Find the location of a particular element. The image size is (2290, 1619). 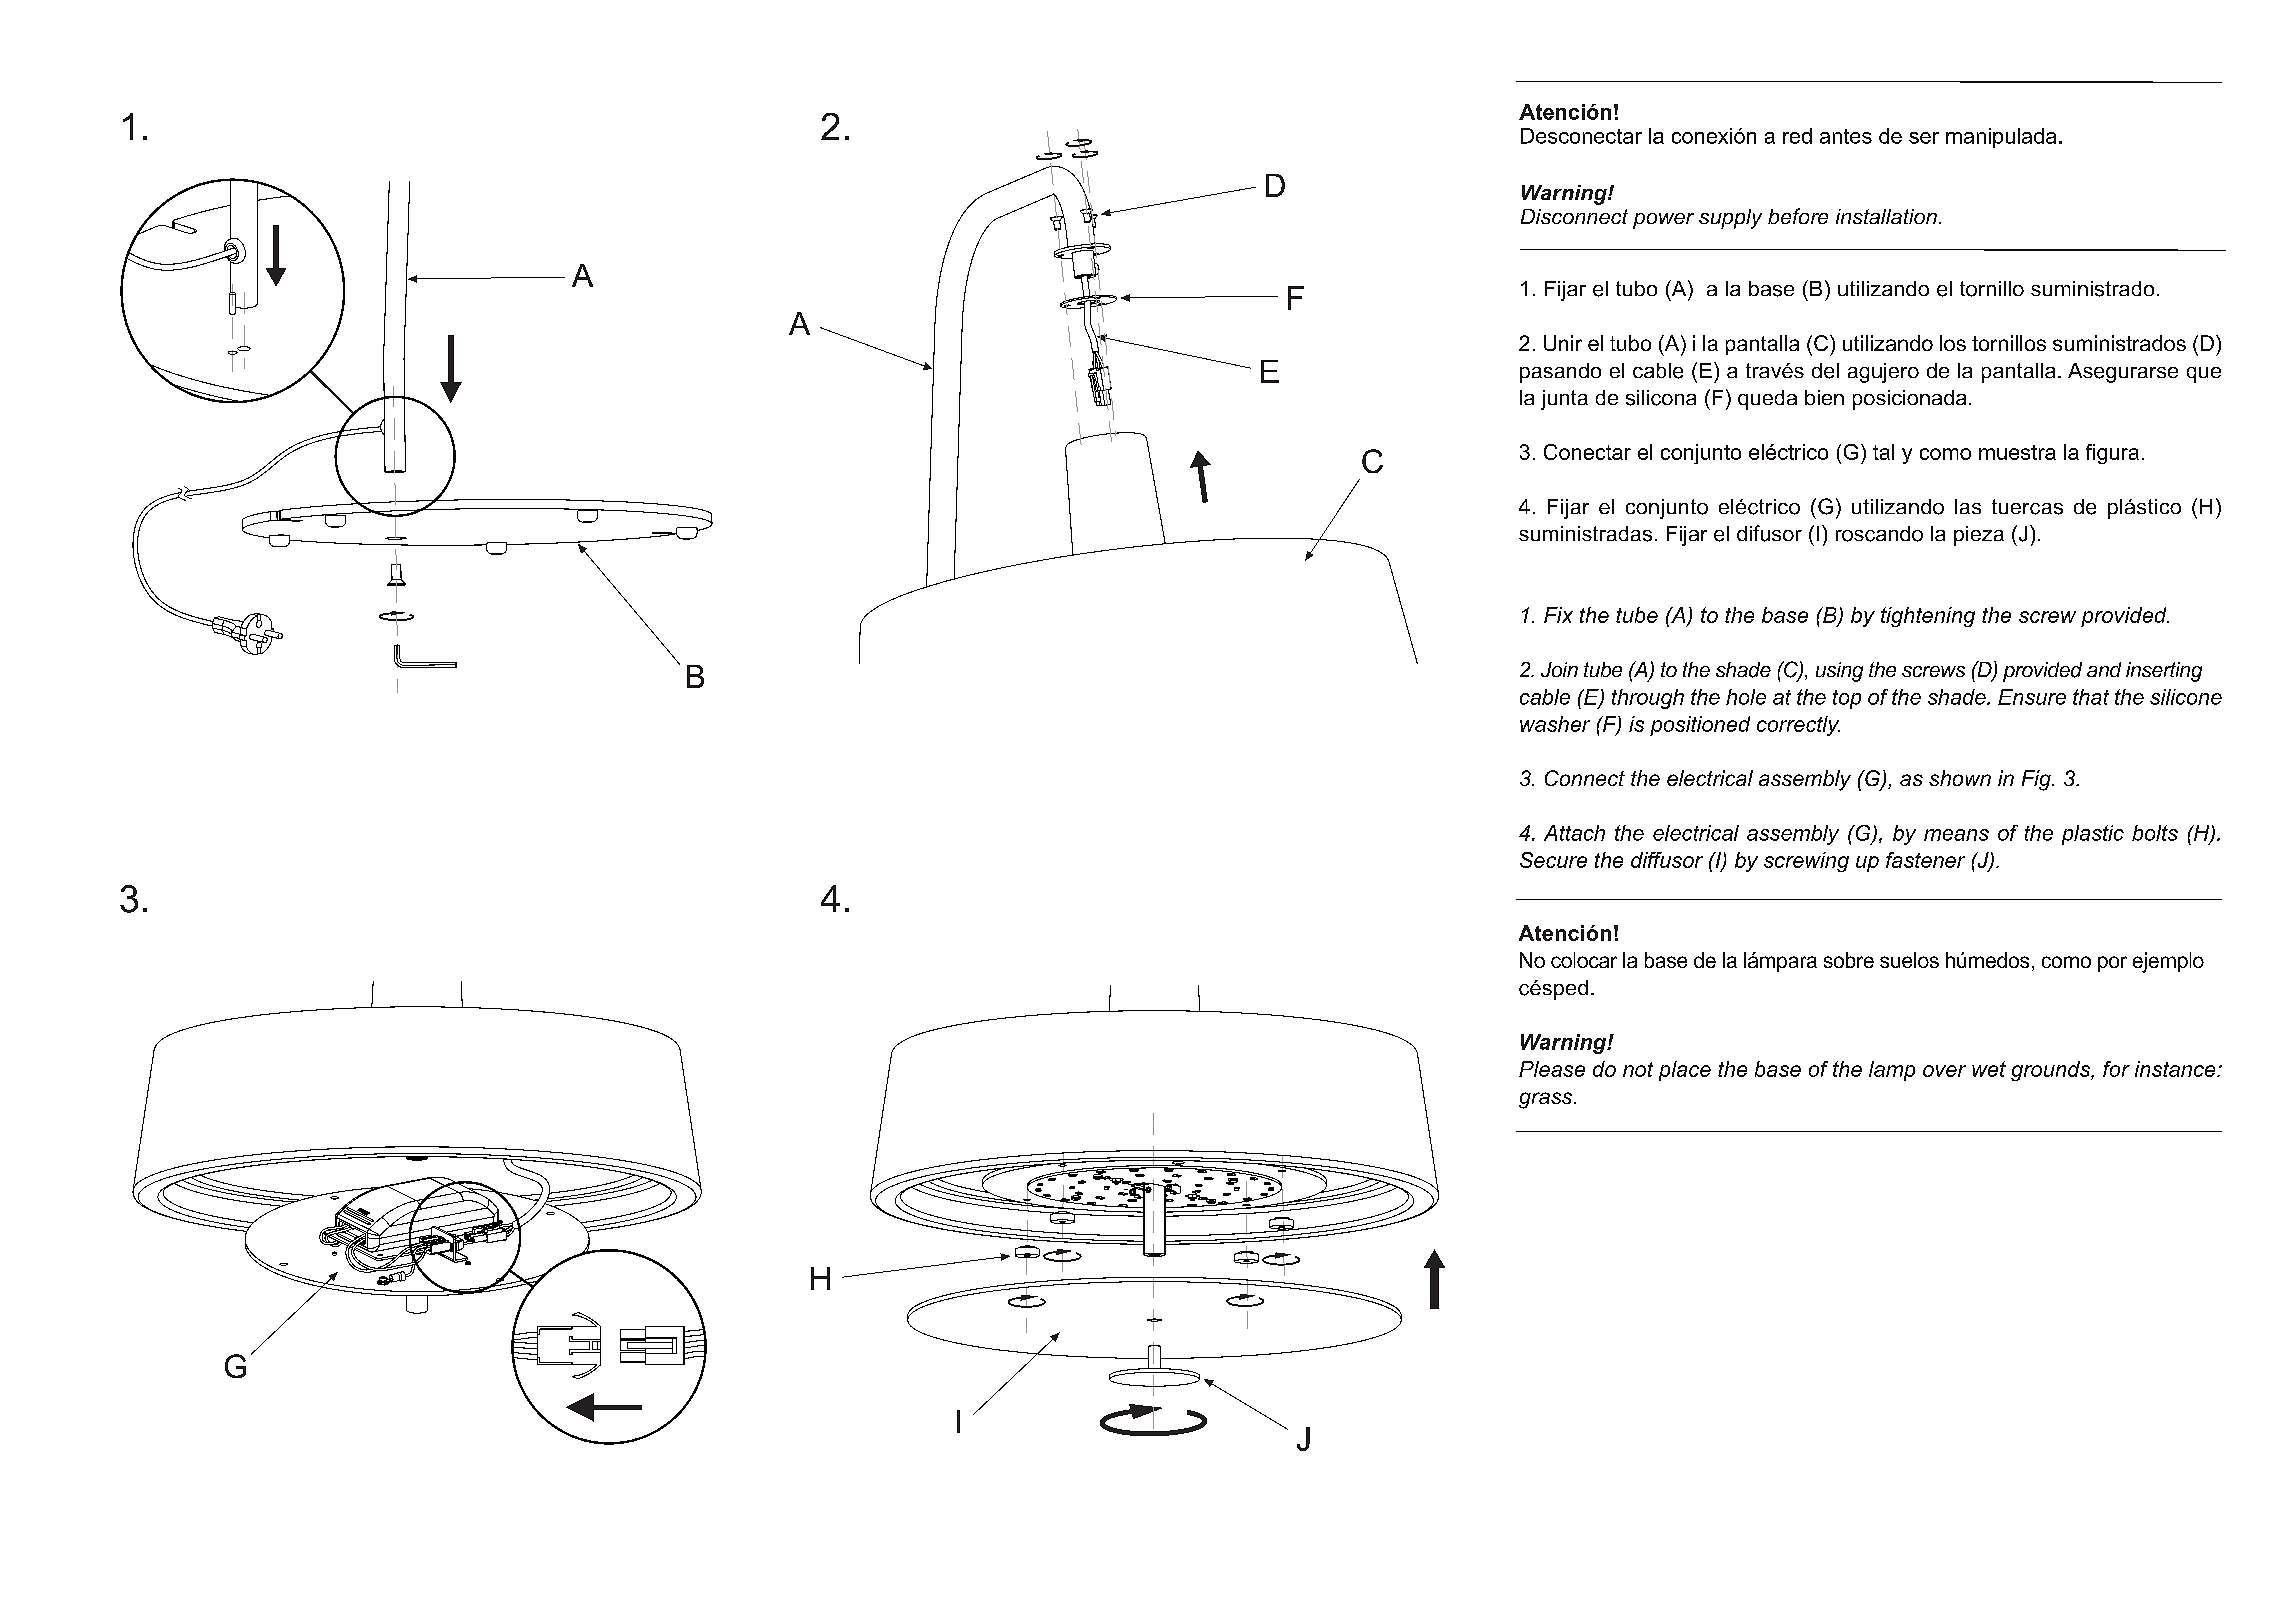

inserting is located at coordinates (2164, 672).
